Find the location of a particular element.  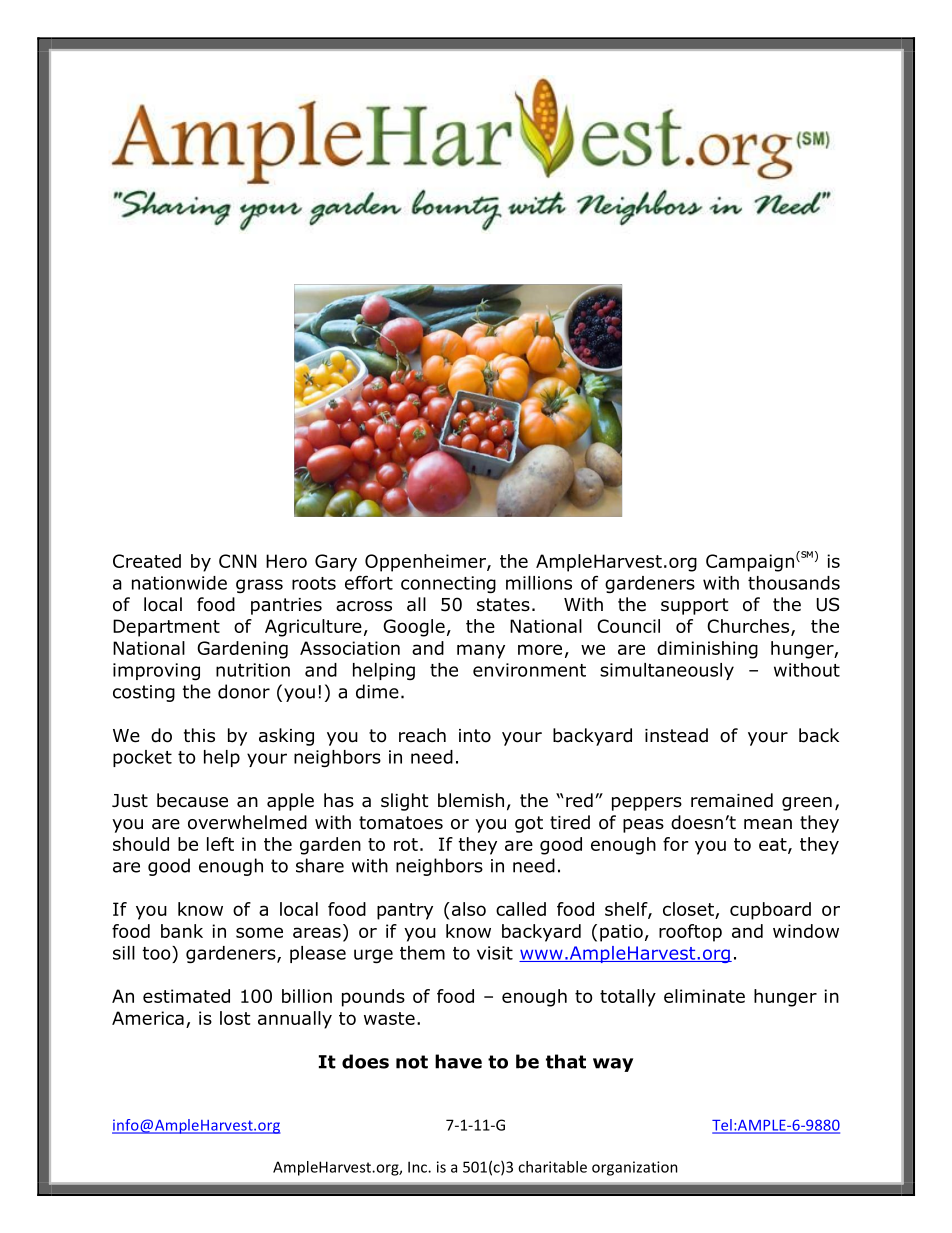

too is located at coordinates (157, 953).
